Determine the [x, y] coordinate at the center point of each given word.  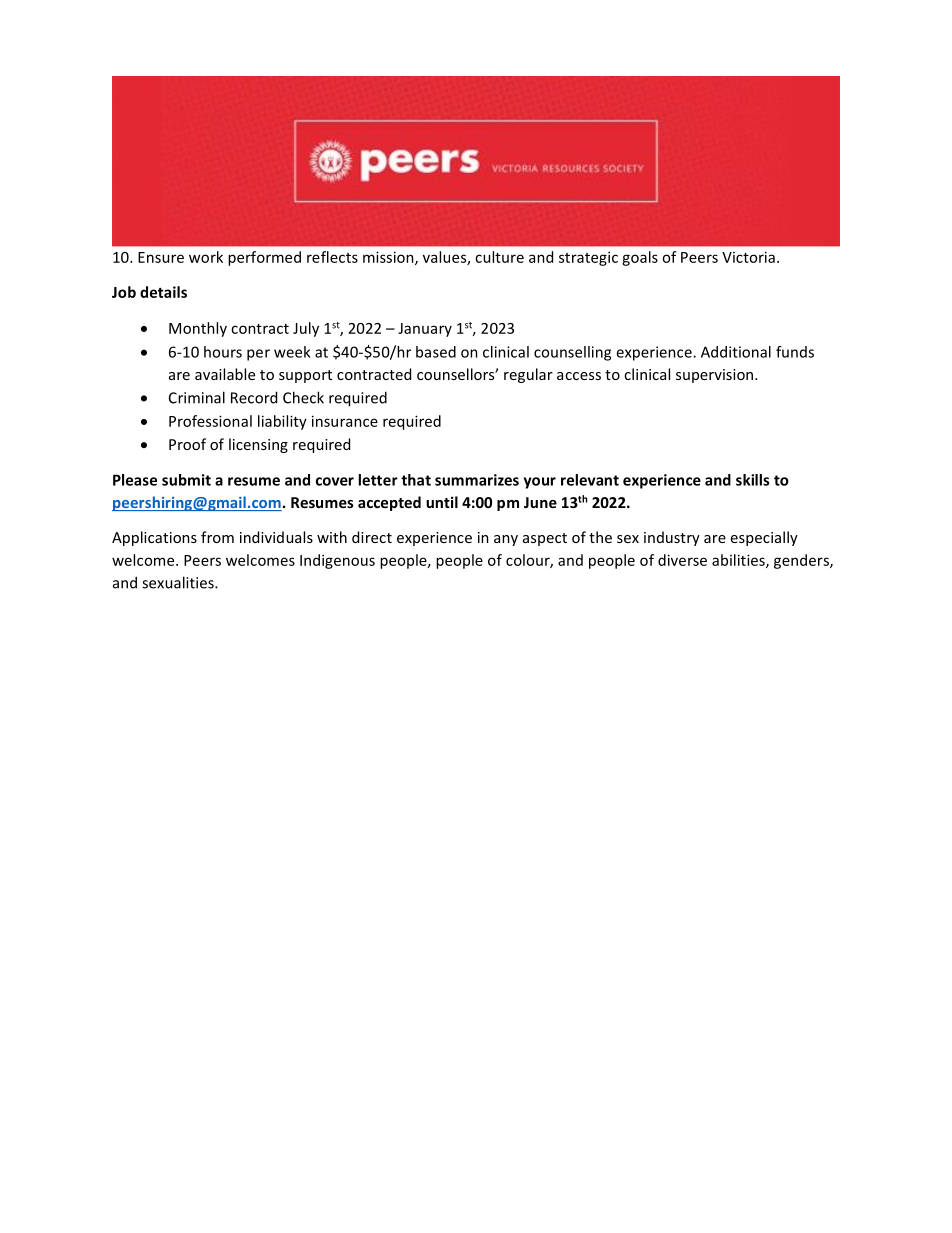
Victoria [748, 257]
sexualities [179, 582]
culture [499, 257]
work [206, 257]
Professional [210, 421]
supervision [716, 376]
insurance [345, 421]
